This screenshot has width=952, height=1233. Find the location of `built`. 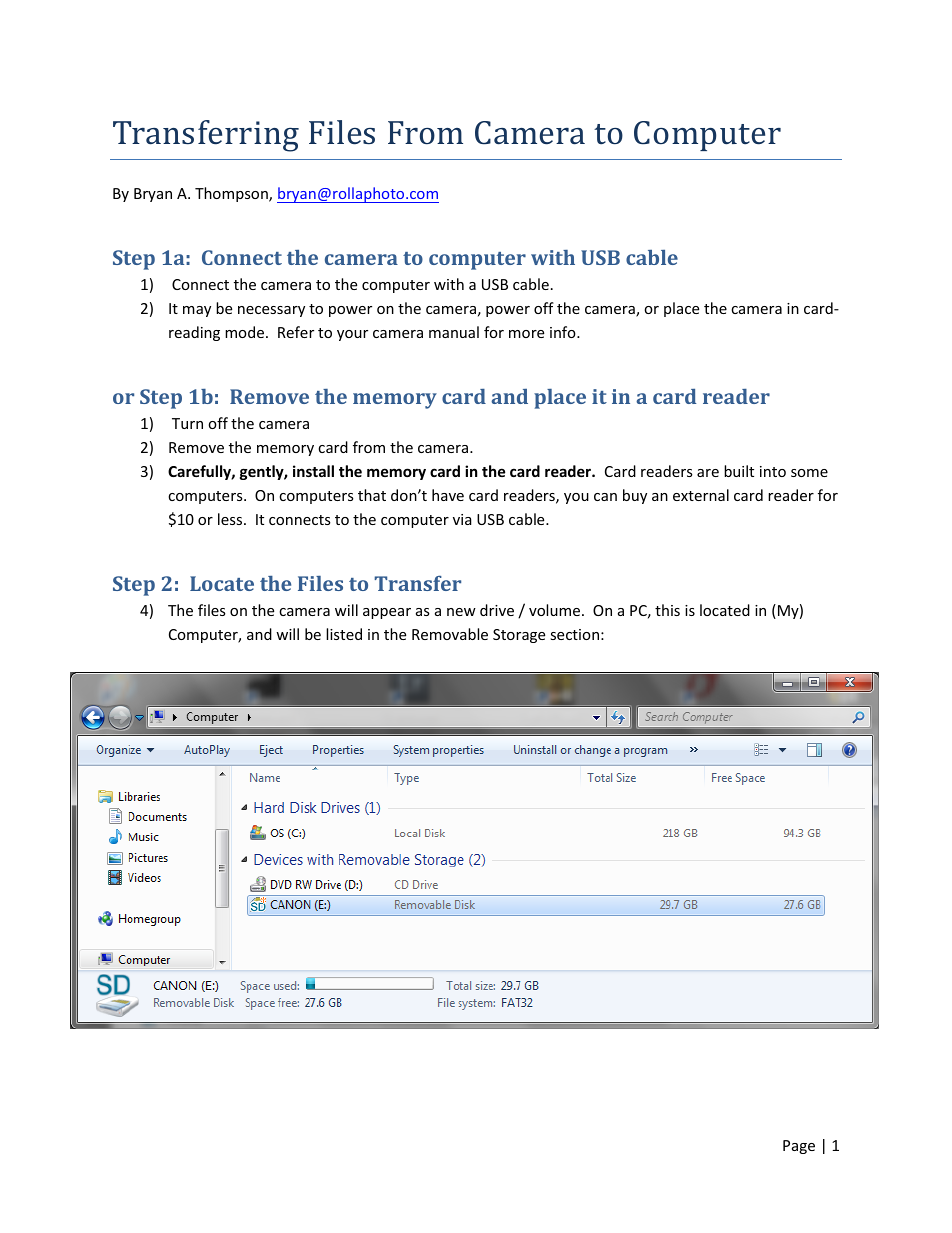

built is located at coordinates (739, 471).
